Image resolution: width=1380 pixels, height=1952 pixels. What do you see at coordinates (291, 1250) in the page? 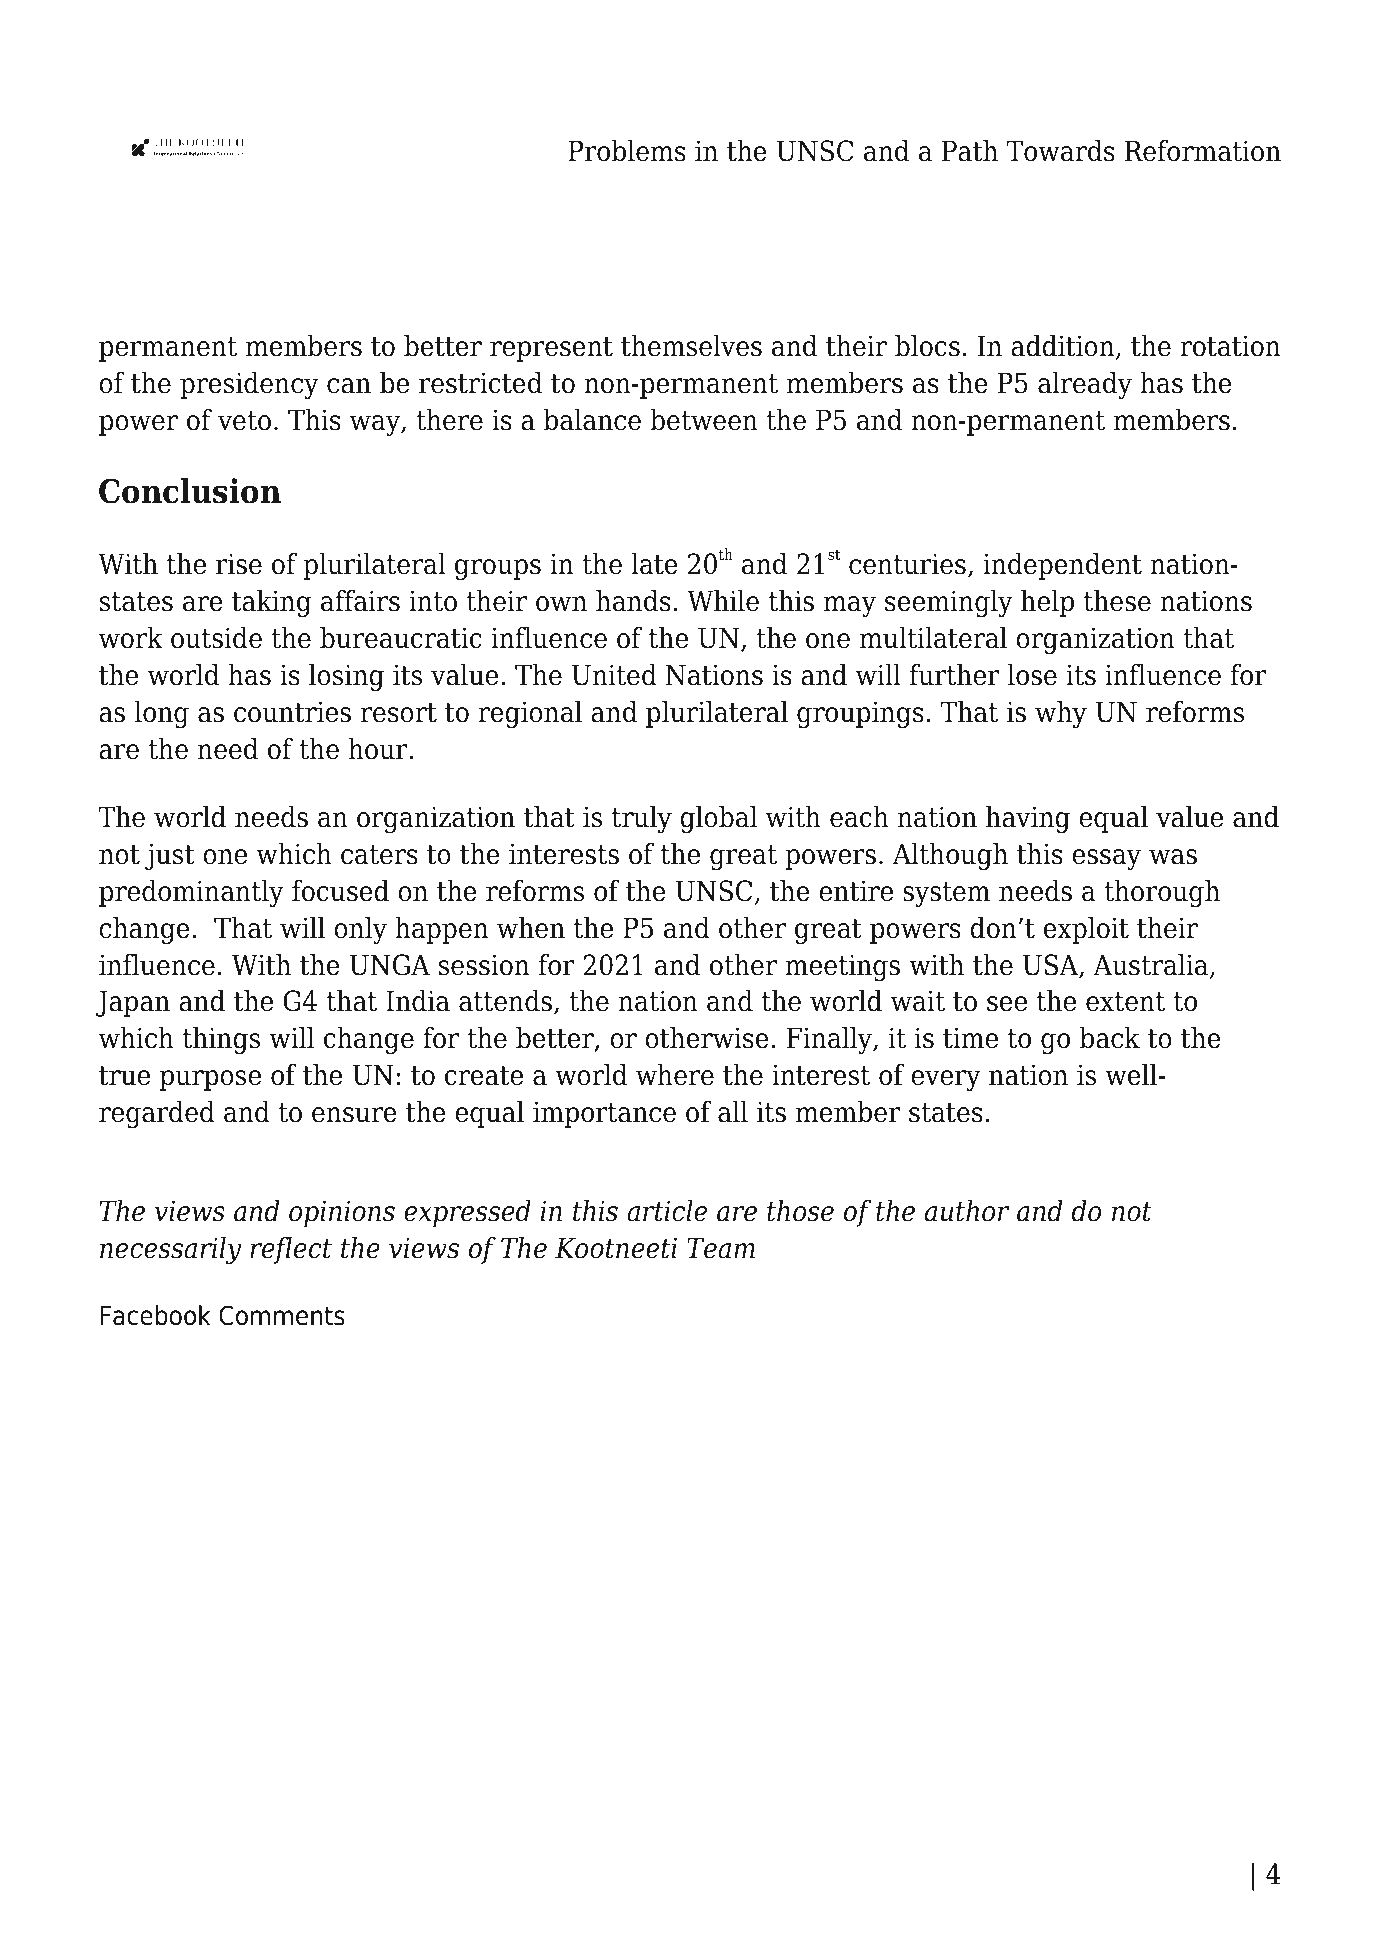
I see `reflect` at bounding box center [291, 1250].
